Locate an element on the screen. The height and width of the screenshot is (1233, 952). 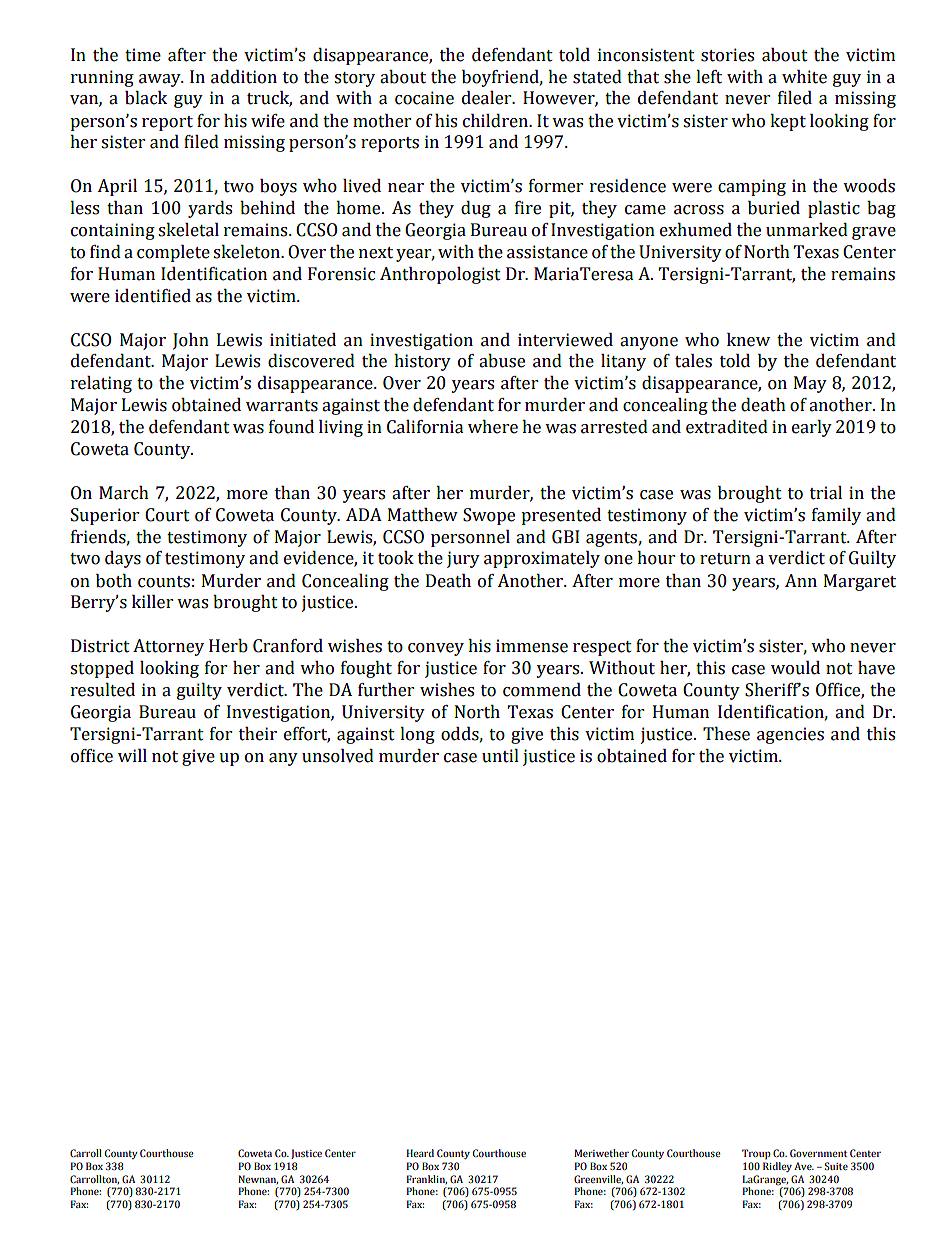
white is located at coordinates (804, 77).
